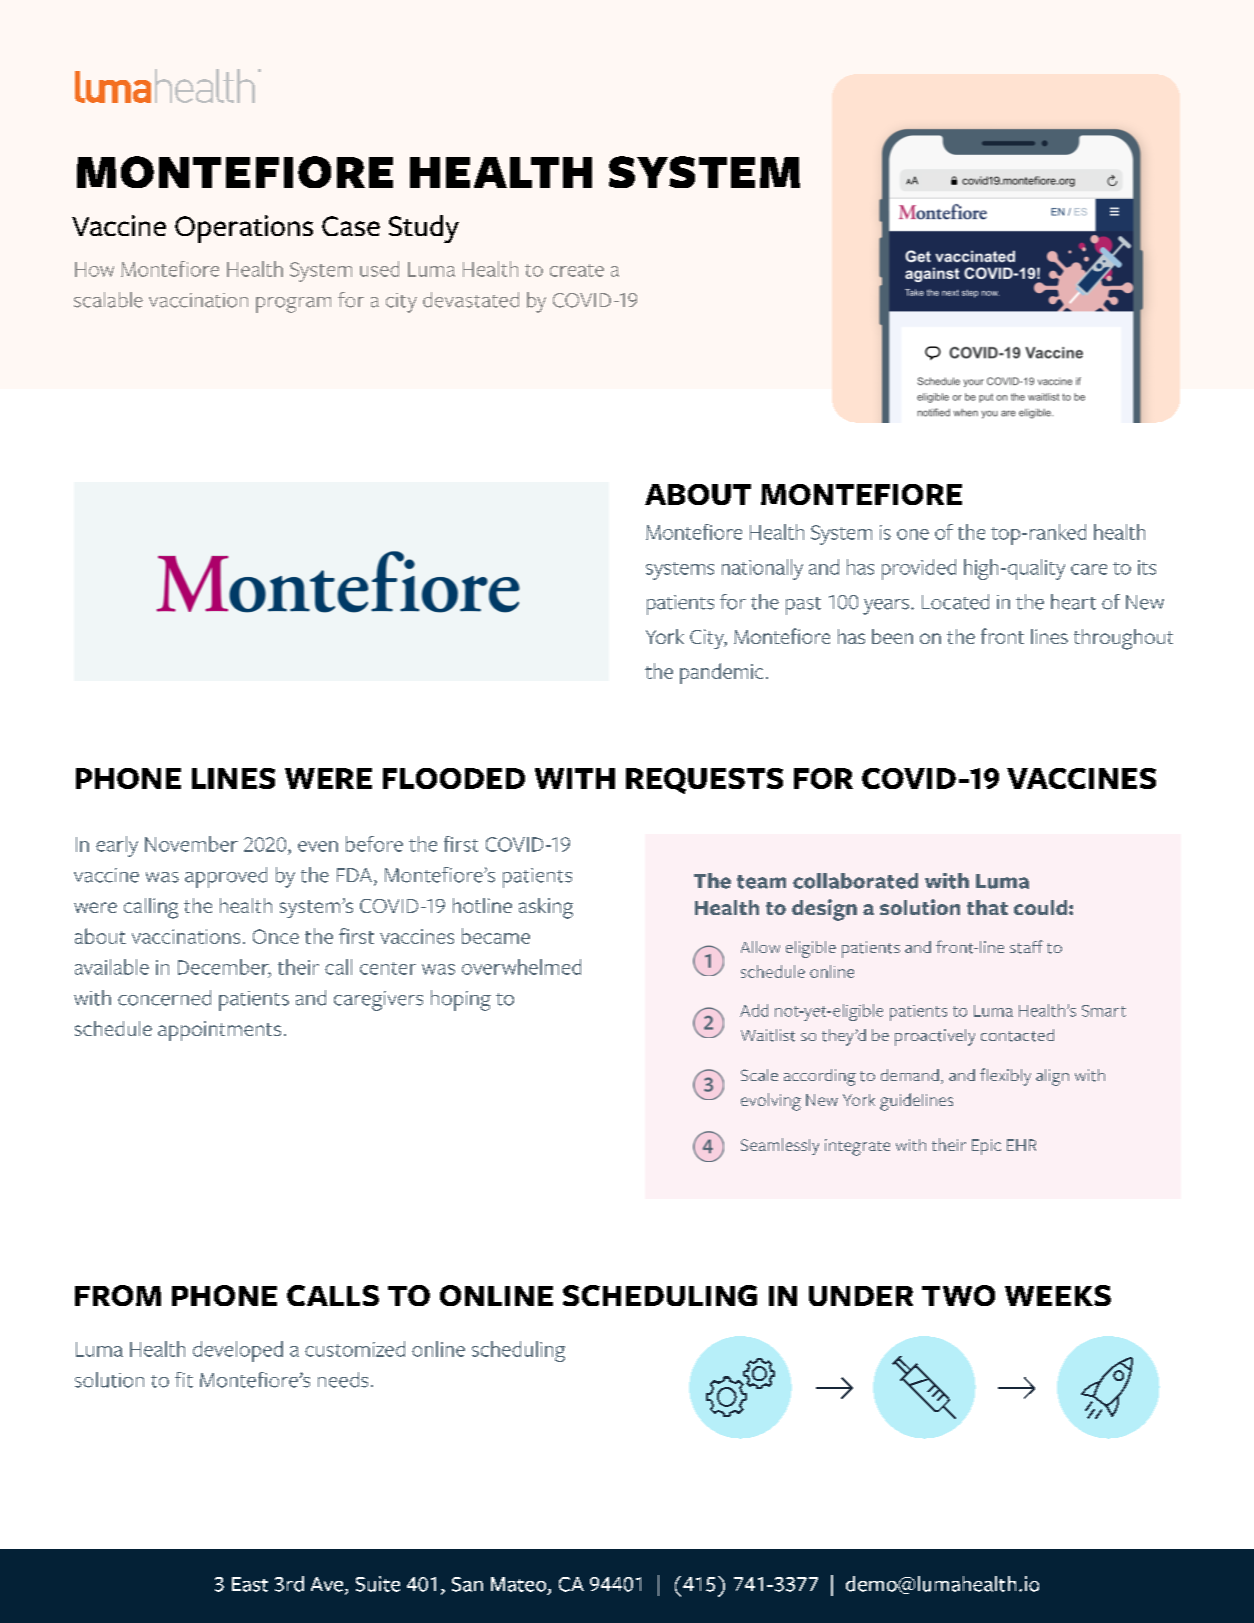 Image resolution: width=1254 pixels, height=1623 pixels. What do you see at coordinates (919, 569) in the page?
I see `provided` at bounding box center [919, 569].
